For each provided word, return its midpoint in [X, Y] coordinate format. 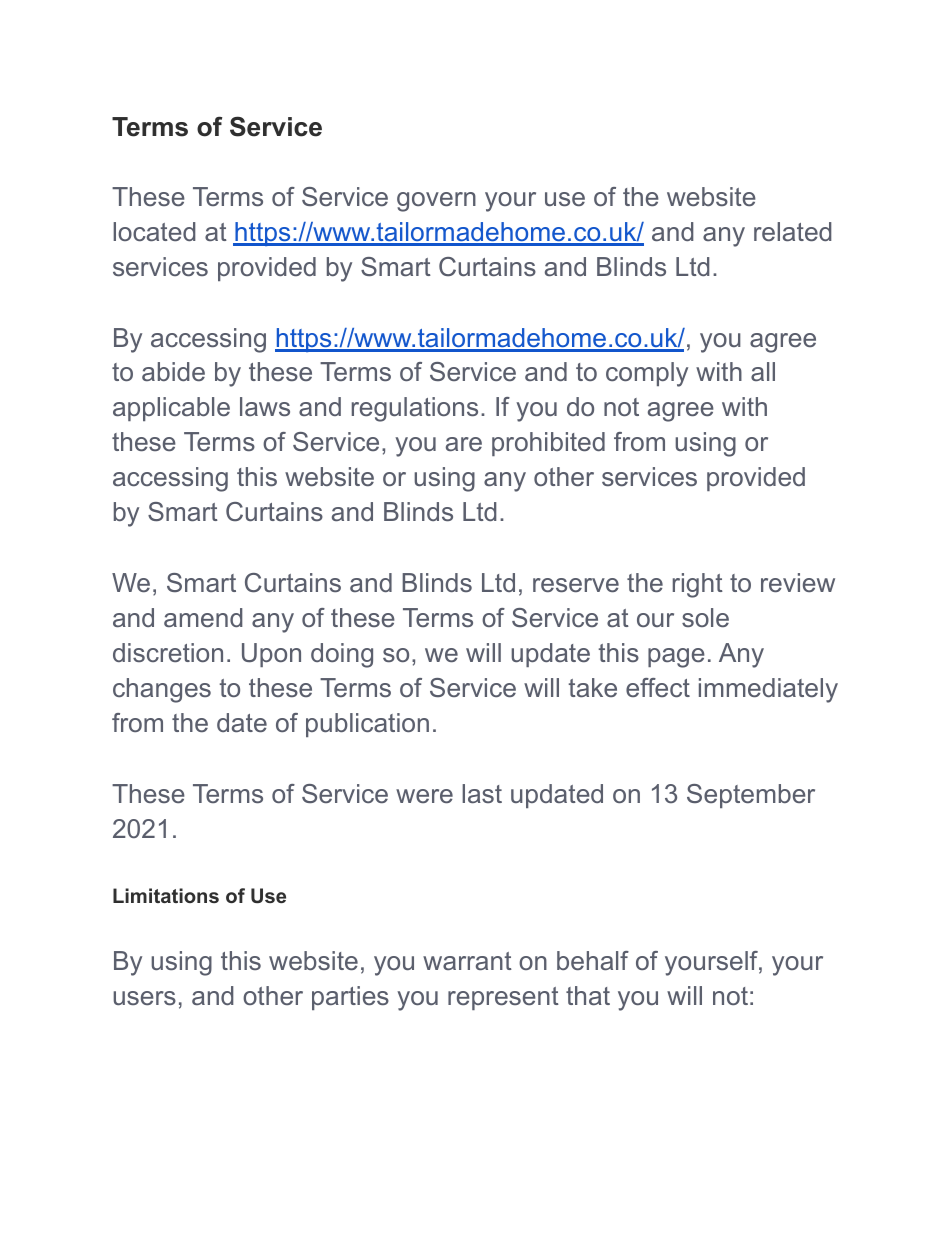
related [792, 231]
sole [705, 617]
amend [203, 617]
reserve [576, 585]
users [144, 998]
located [154, 231]
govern [436, 202]
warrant [467, 961]
